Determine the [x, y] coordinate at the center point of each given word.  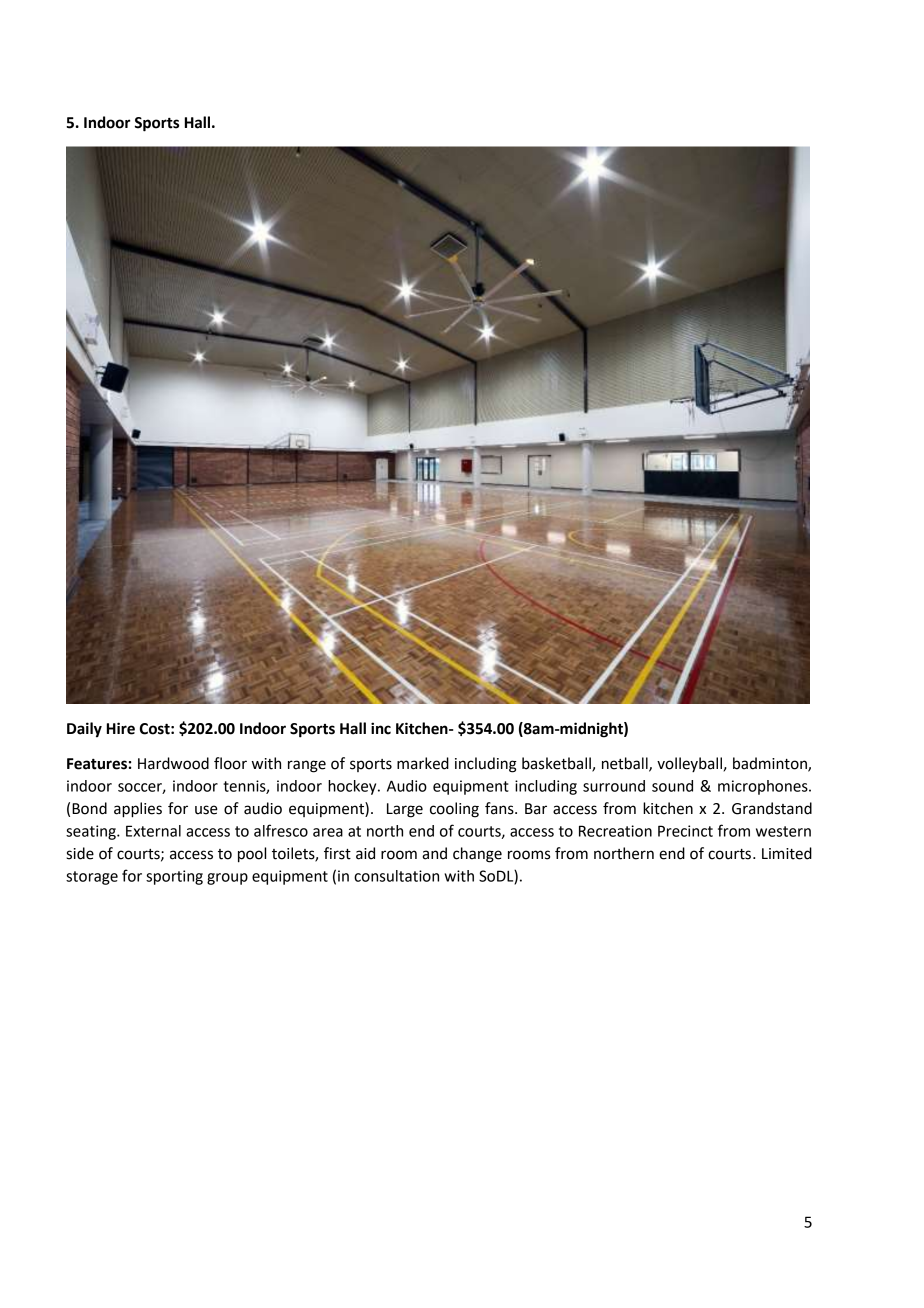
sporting [174, 877]
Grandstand [772, 808]
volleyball [689, 764]
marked [423, 763]
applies [138, 810]
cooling [454, 810]
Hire [121, 728]
